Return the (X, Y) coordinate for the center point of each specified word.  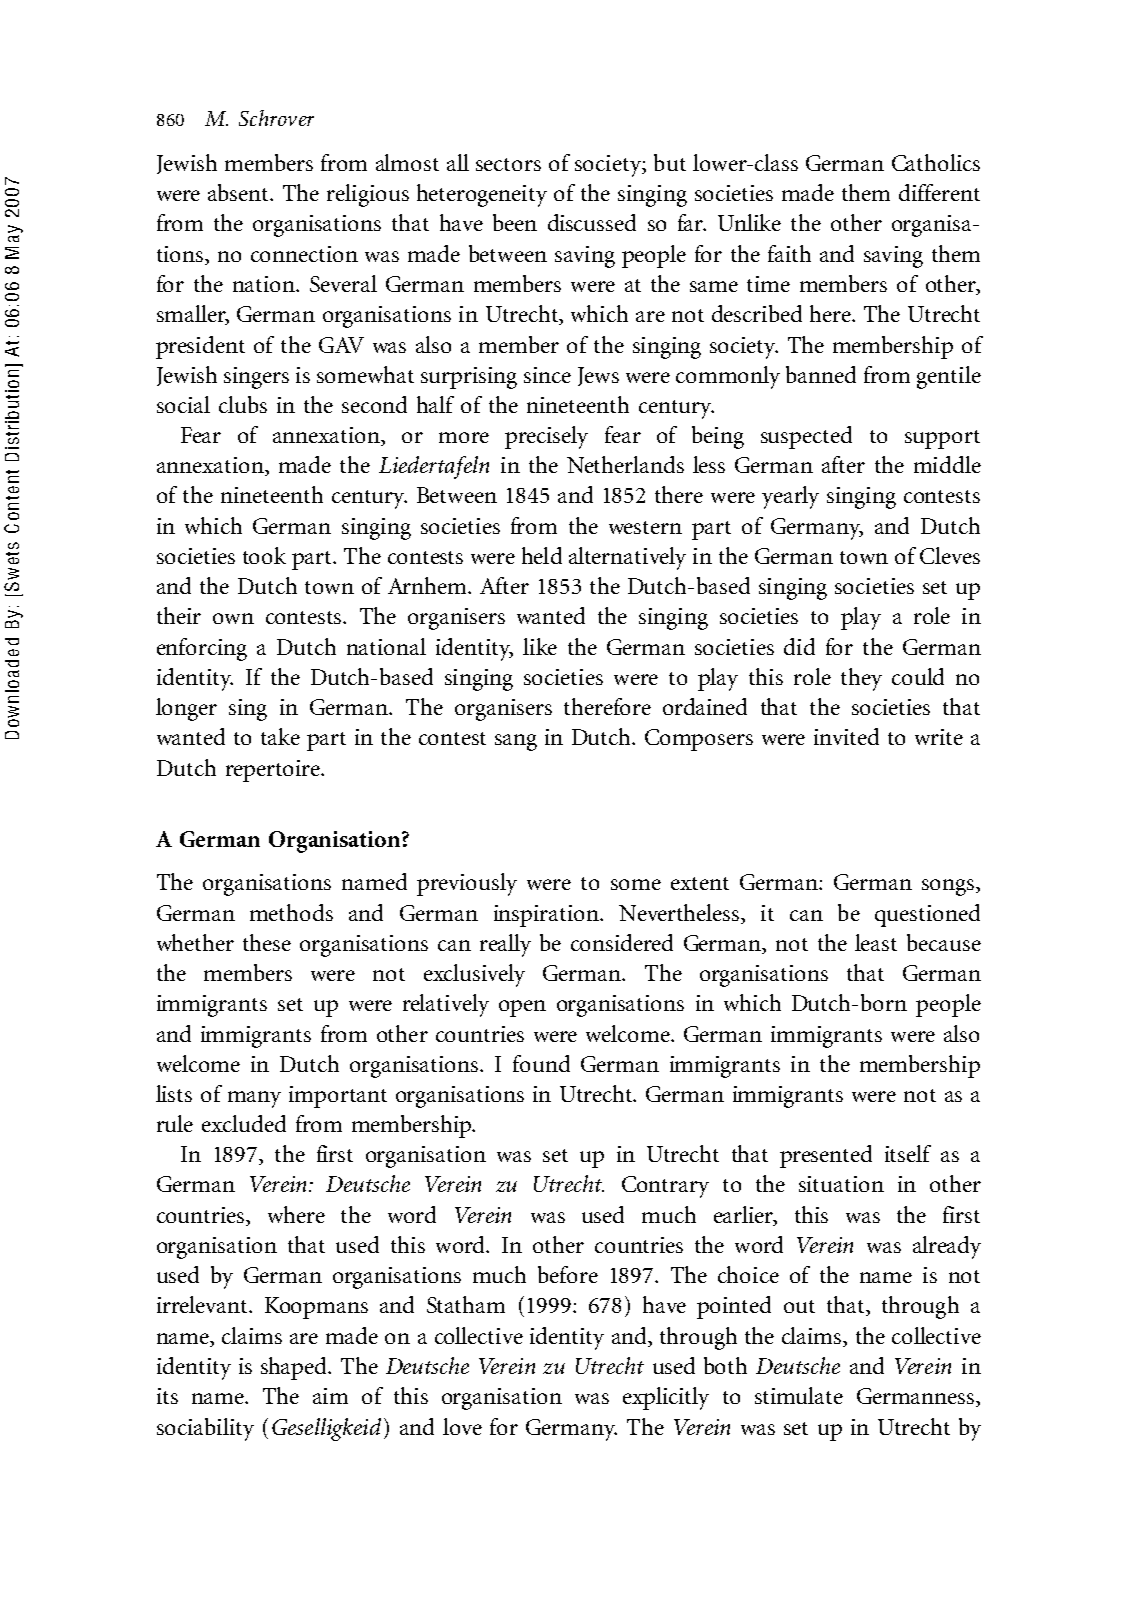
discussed (592, 222)
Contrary (665, 1187)
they (861, 679)
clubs (243, 404)
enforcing (202, 649)
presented (826, 1156)
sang (516, 742)
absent (240, 192)
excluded (244, 1123)
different (939, 192)
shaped (295, 1368)
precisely (546, 437)
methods (291, 912)
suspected (806, 437)
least (876, 942)
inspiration (547, 916)
